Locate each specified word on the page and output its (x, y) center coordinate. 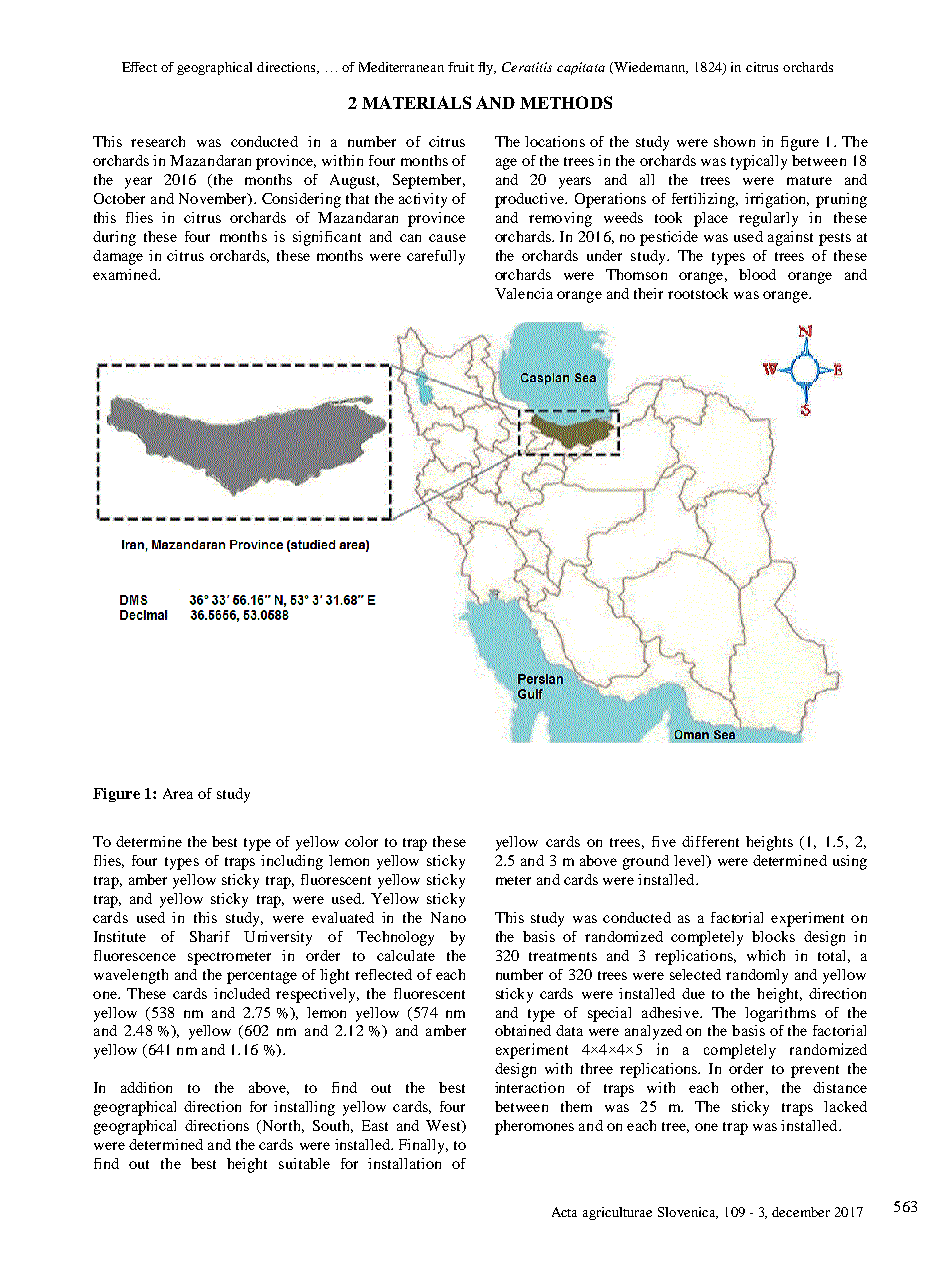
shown (734, 141)
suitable (304, 1163)
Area (178, 793)
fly (487, 68)
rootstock (698, 293)
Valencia (524, 293)
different (710, 841)
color (361, 841)
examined (126, 274)
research (158, 141)
